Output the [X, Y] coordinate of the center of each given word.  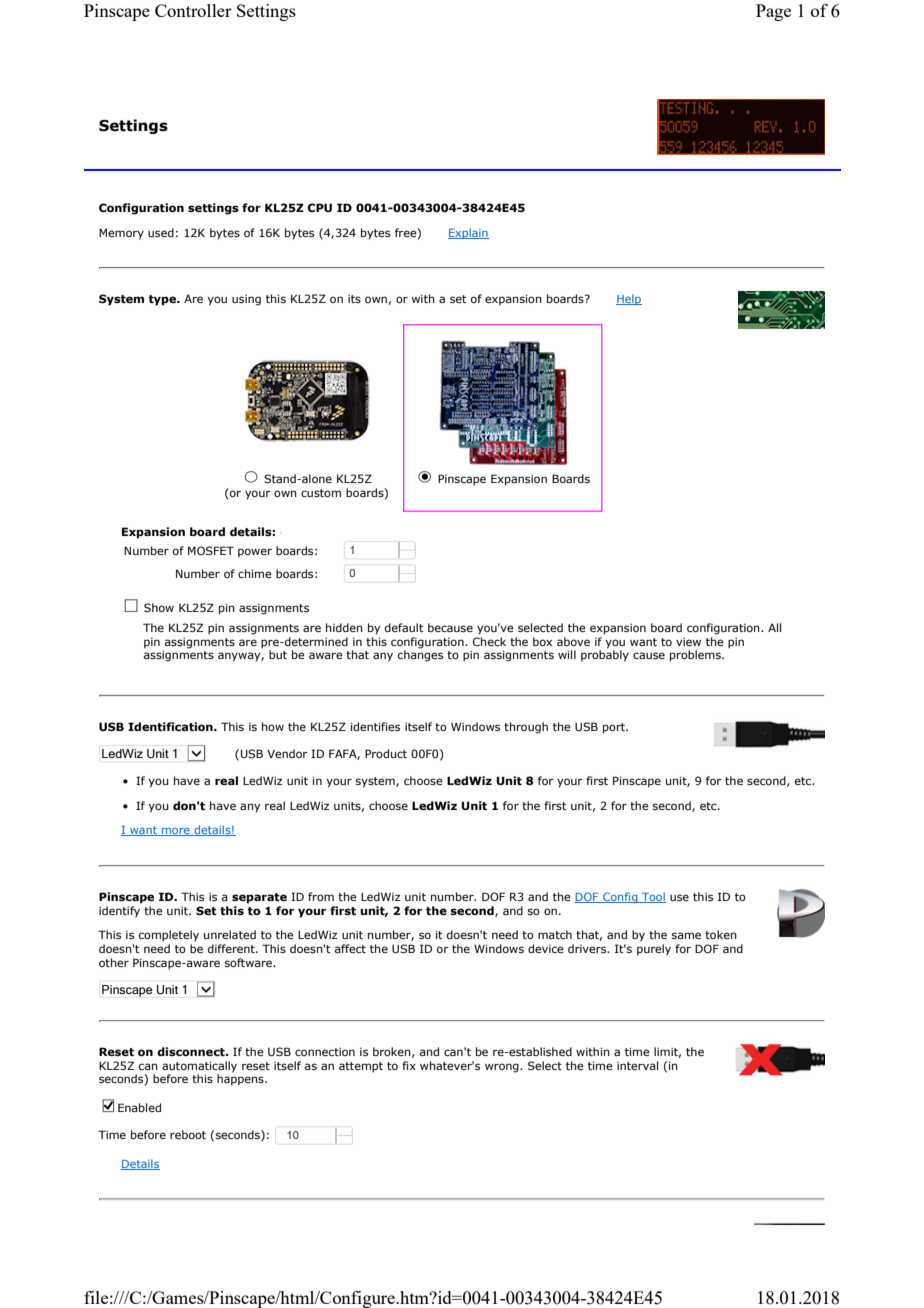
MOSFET [211, 550]
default [404, 627]
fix [409, 1065]
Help [629, 299]
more [176, 832]
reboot [188, 1134]
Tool [653, 897]
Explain [468, 233]
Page [773, 12]
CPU [319, 207]
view [688, 642]
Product [386, 753]
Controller [193, 10]
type [163, 300]
